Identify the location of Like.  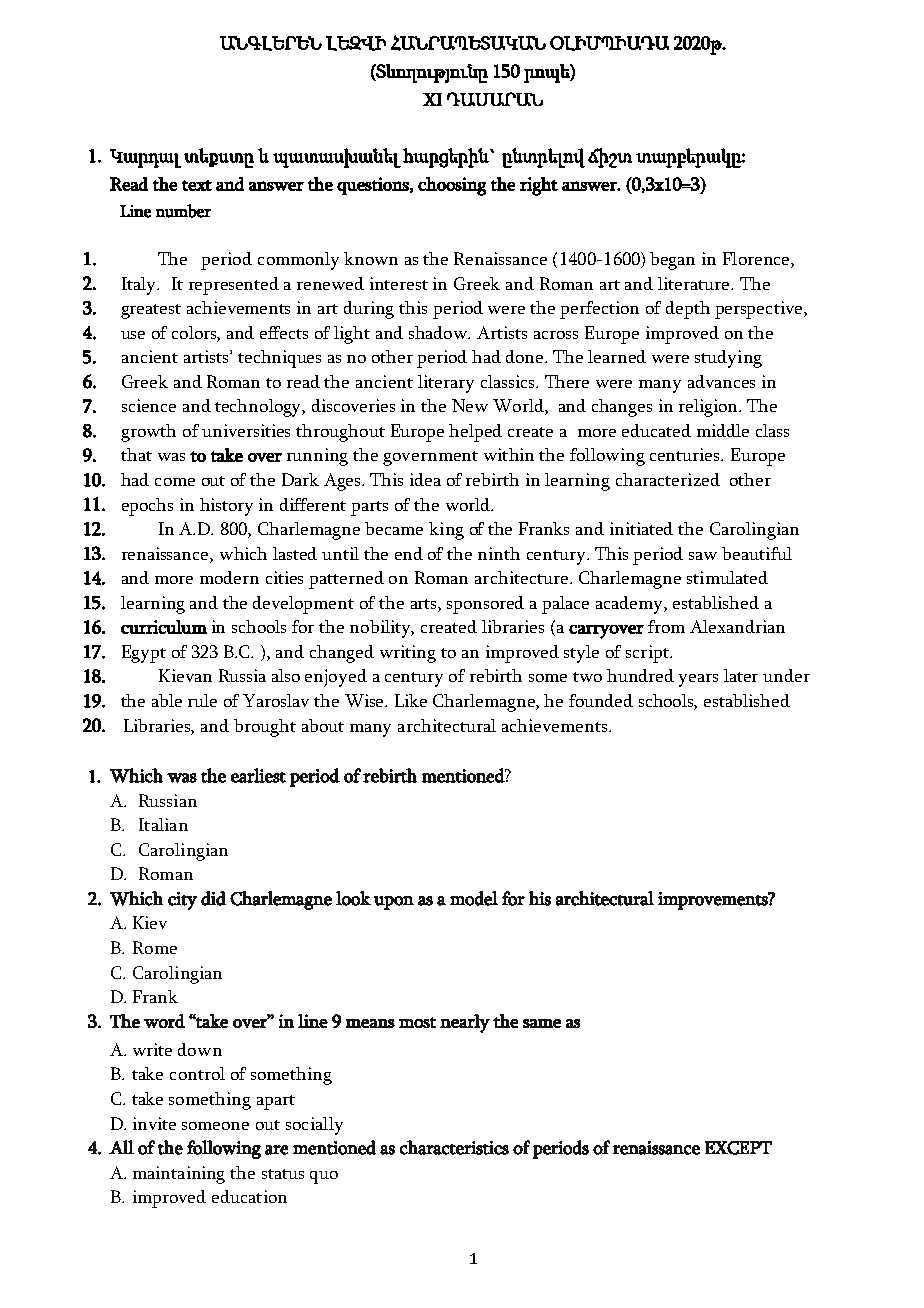
(411, 700).
